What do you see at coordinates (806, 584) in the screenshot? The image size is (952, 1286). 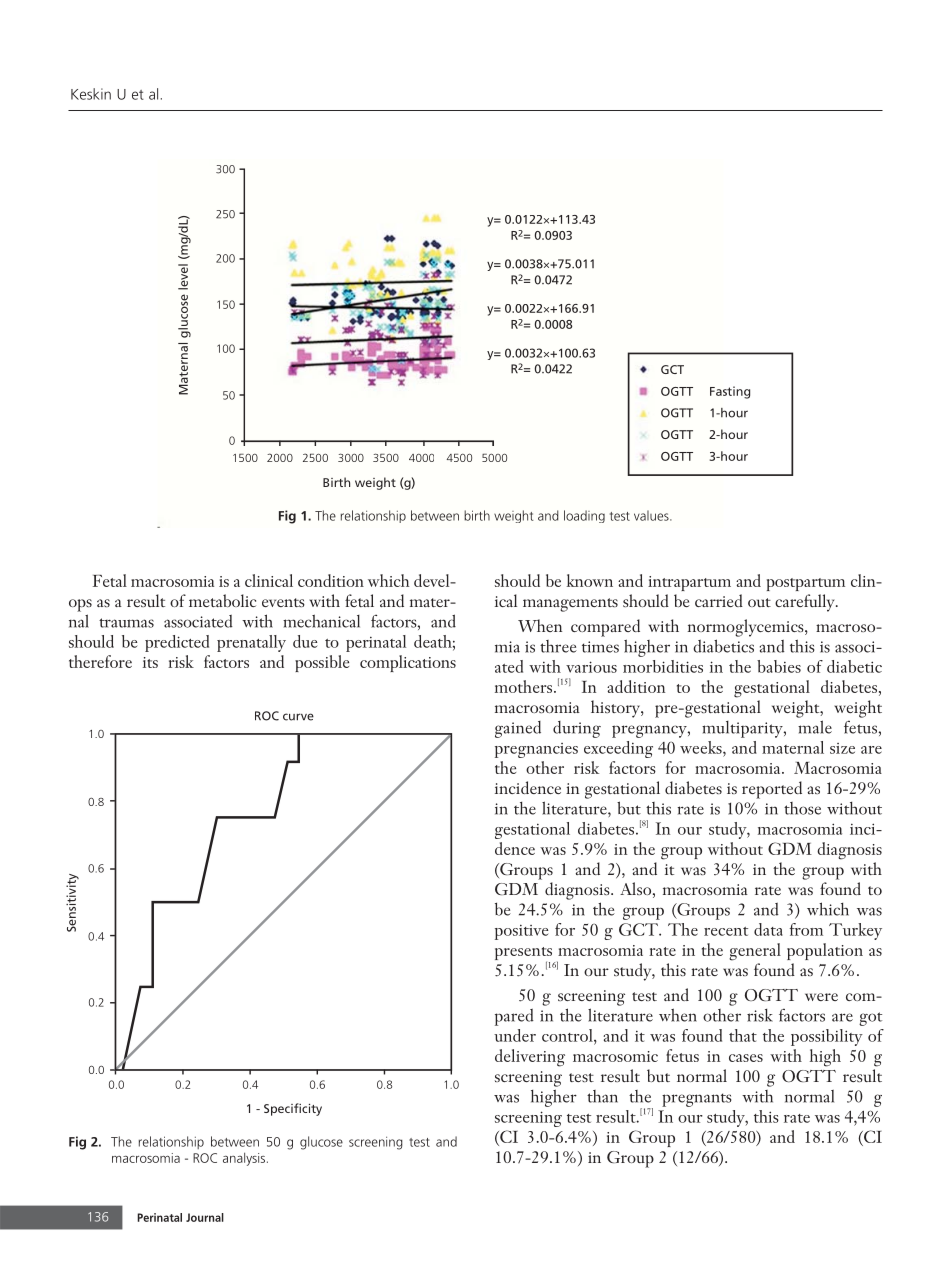 I see `postpartum` at bounding box center [806, 584].
